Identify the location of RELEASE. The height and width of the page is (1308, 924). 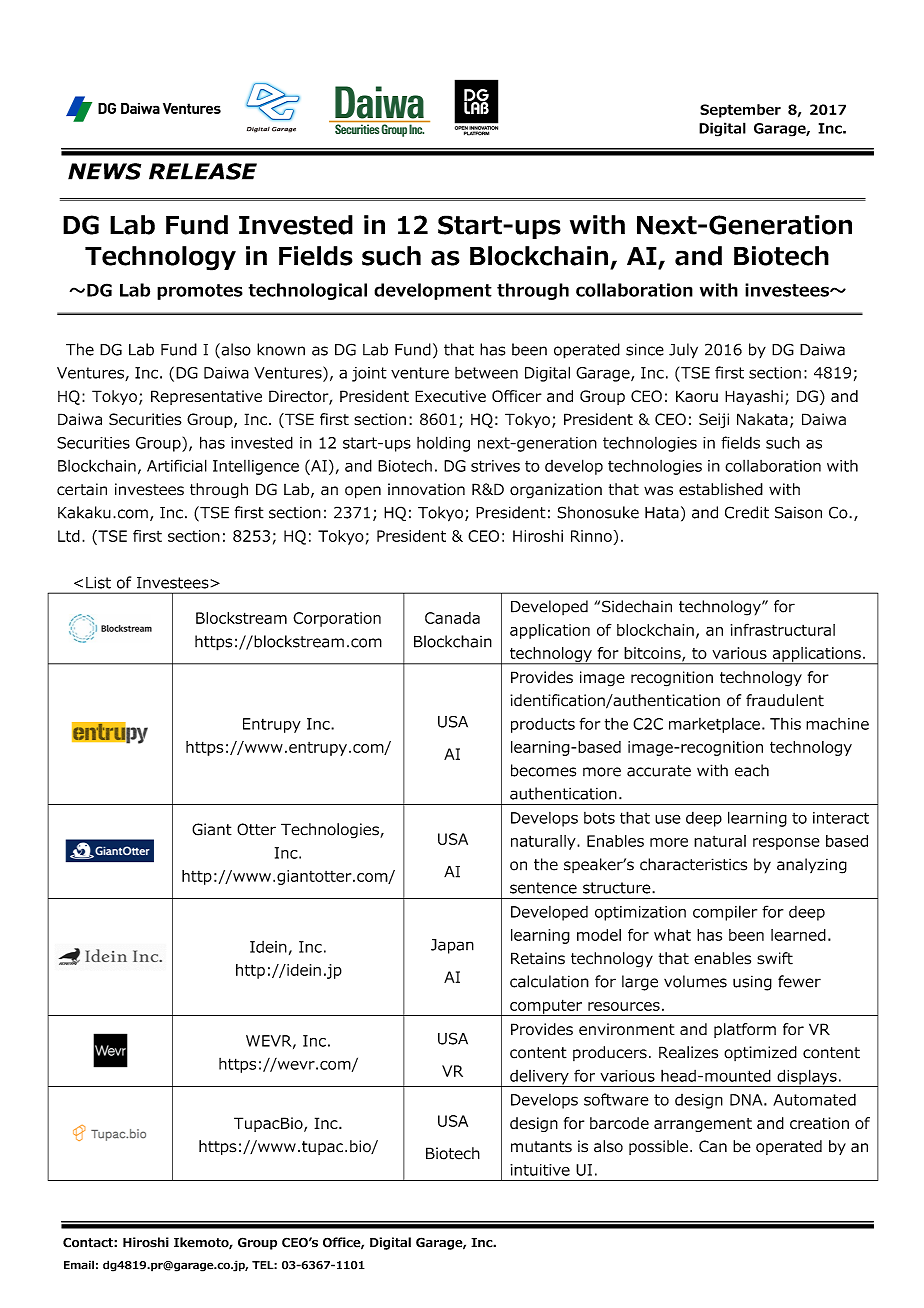
(203, 171).
